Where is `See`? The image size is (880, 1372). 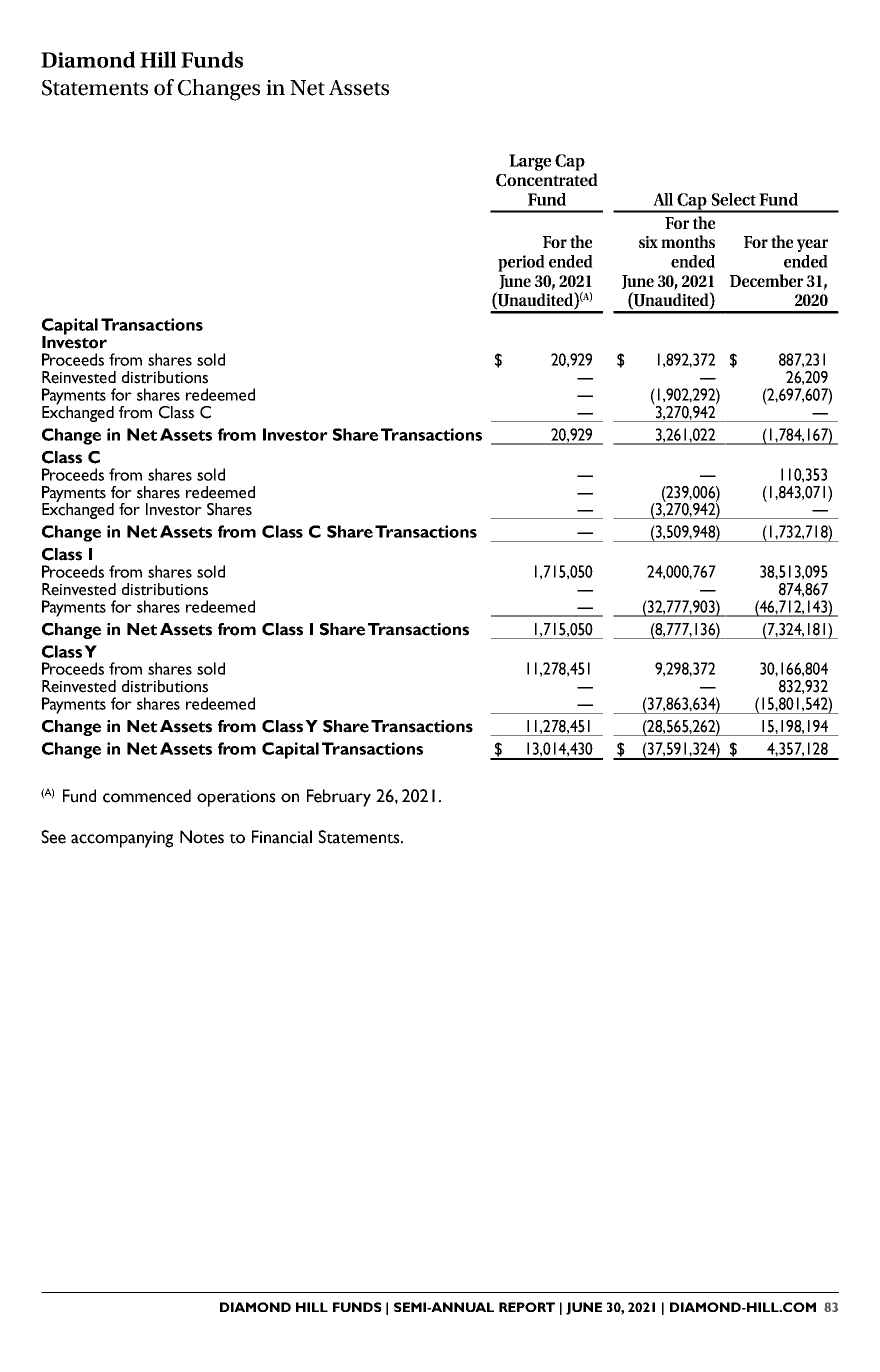 See is located at coordinates (53, 837).
